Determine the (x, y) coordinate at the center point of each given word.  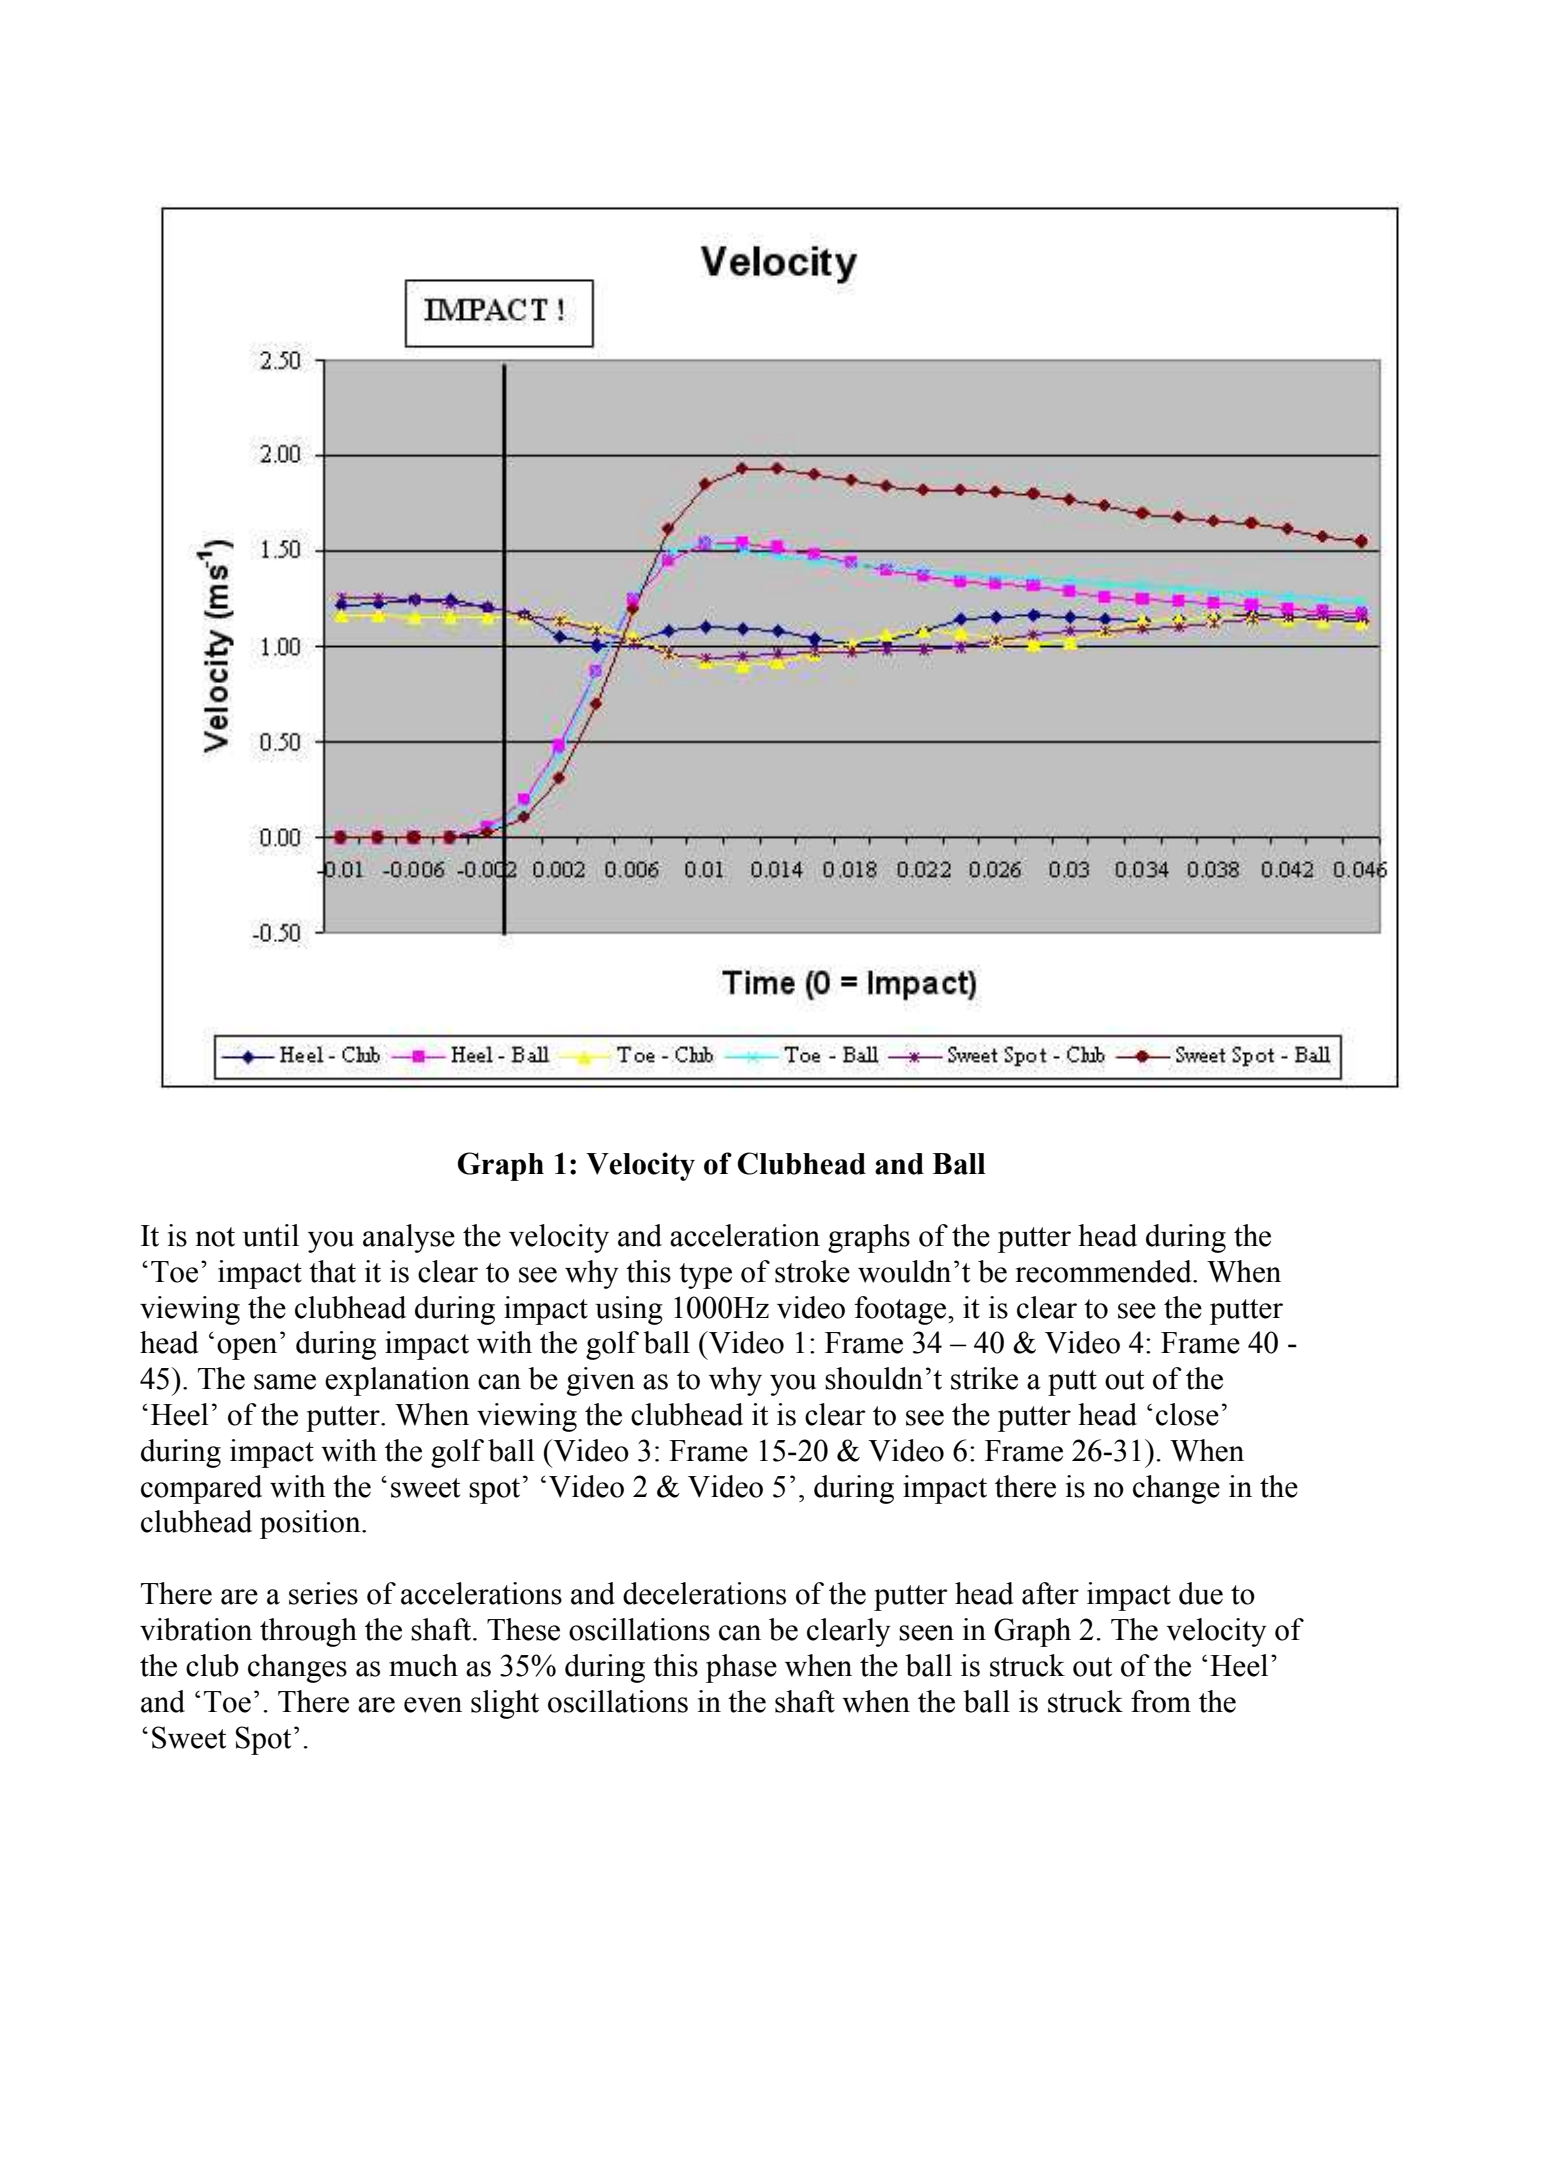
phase (741, 1668)
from (1161, 1701)
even (433, 1705)
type (705, 1276)
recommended (1104, 1271)
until (271, 1235)
